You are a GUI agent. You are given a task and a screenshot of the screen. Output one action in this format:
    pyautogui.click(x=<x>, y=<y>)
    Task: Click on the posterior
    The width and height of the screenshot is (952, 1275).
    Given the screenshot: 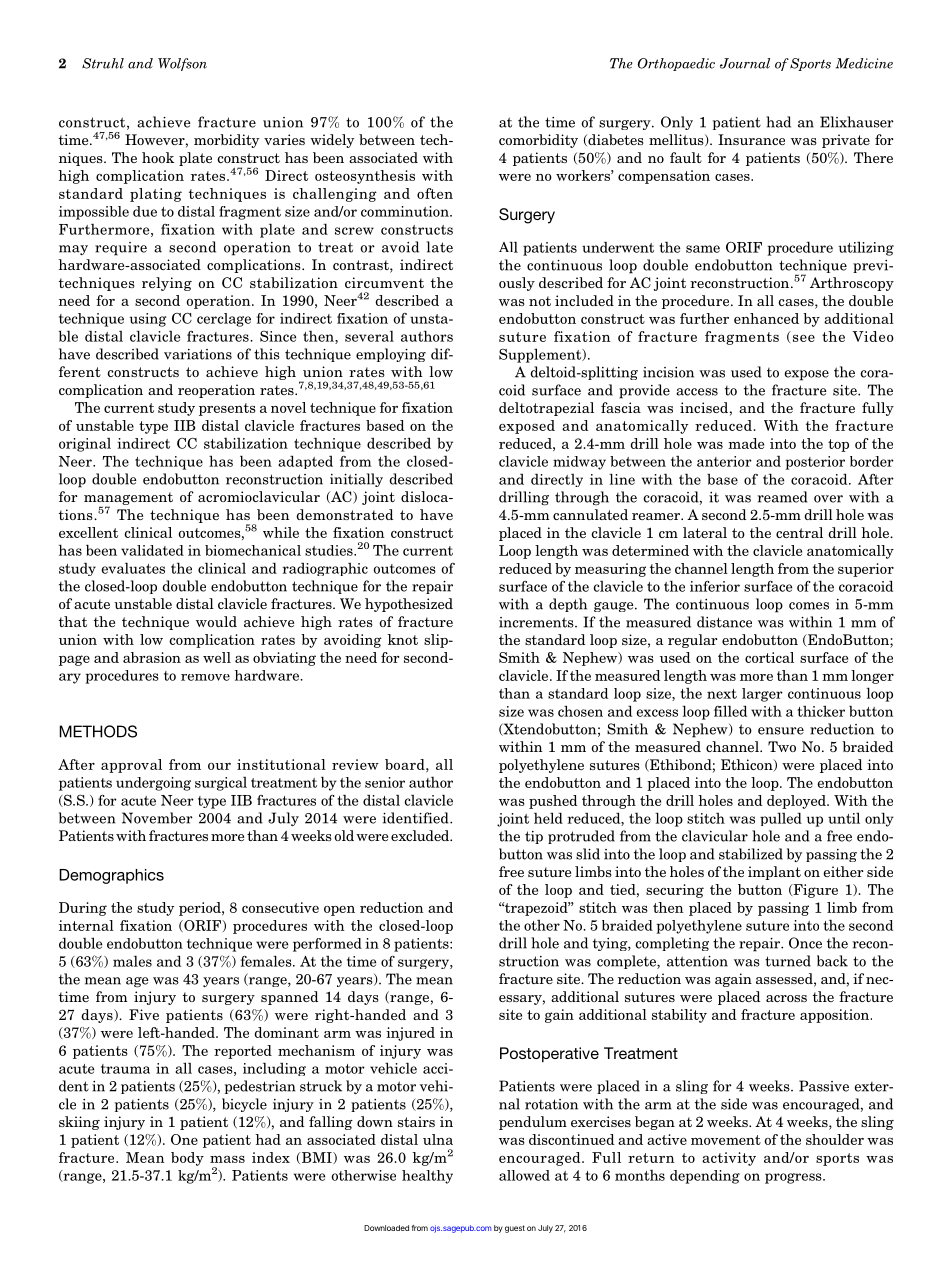 What is the action you would take?
    pyautogui.click(x=815, y=463)
